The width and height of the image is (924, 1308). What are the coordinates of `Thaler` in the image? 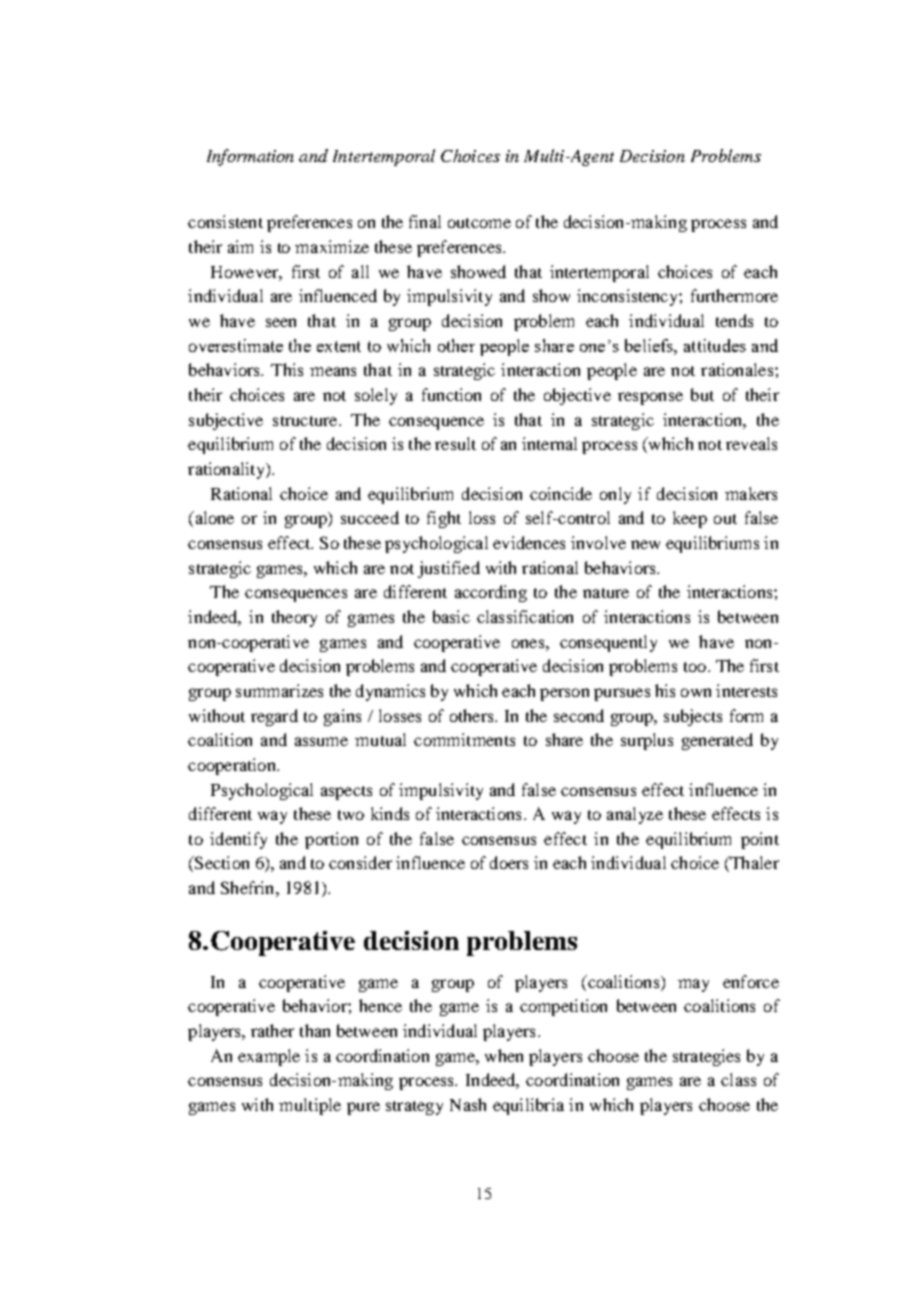 It's located at (753, 864).
